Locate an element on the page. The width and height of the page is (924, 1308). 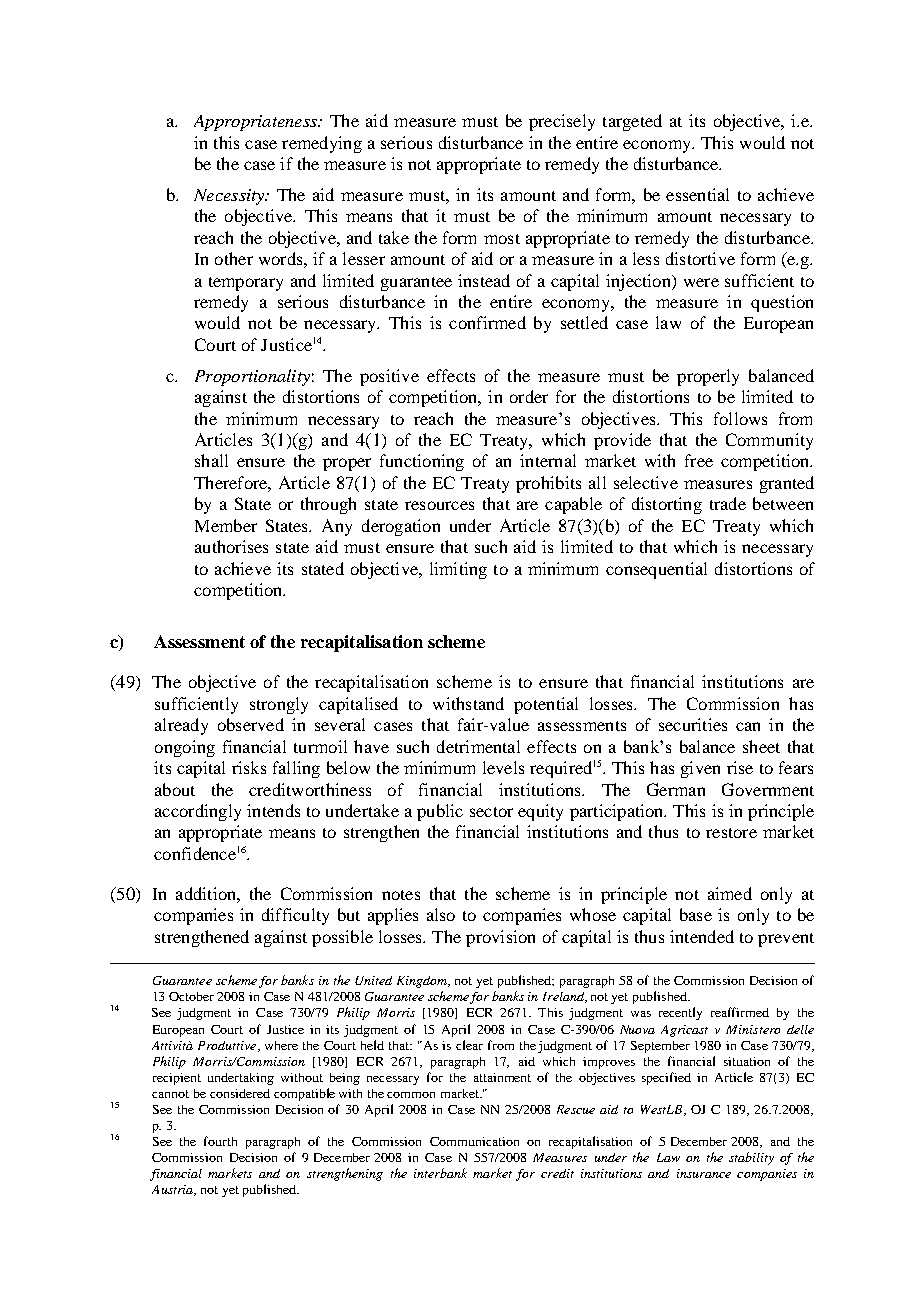
Necessity is located at coordinates (230, 197).
